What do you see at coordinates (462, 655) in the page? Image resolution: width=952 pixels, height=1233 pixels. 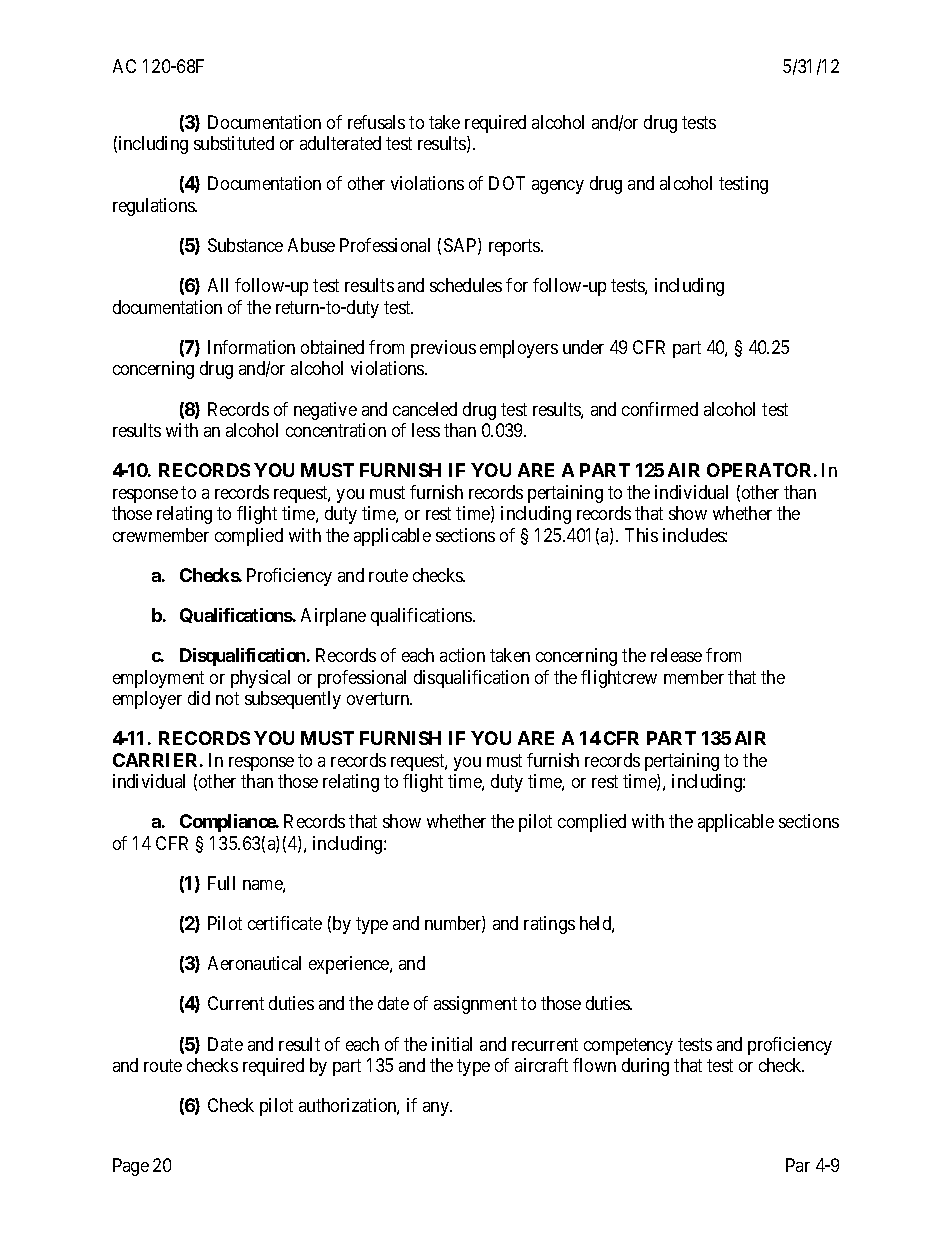 I see `action` at bounding box center [462, 655].
